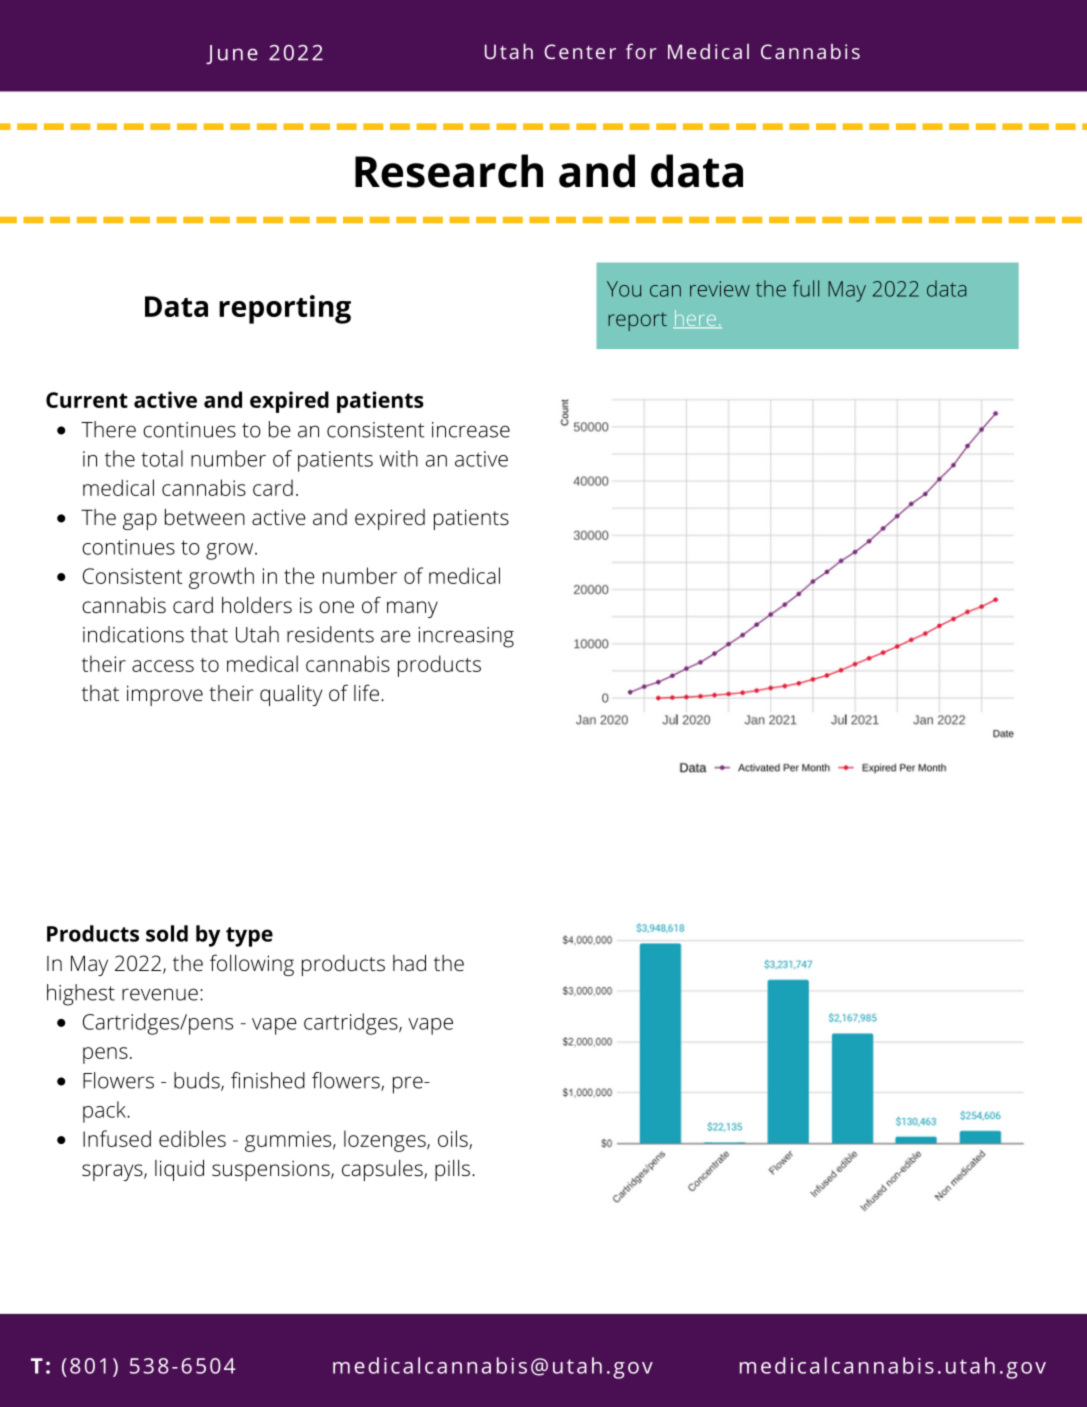  I want to click on Current, so click(87, 400).
